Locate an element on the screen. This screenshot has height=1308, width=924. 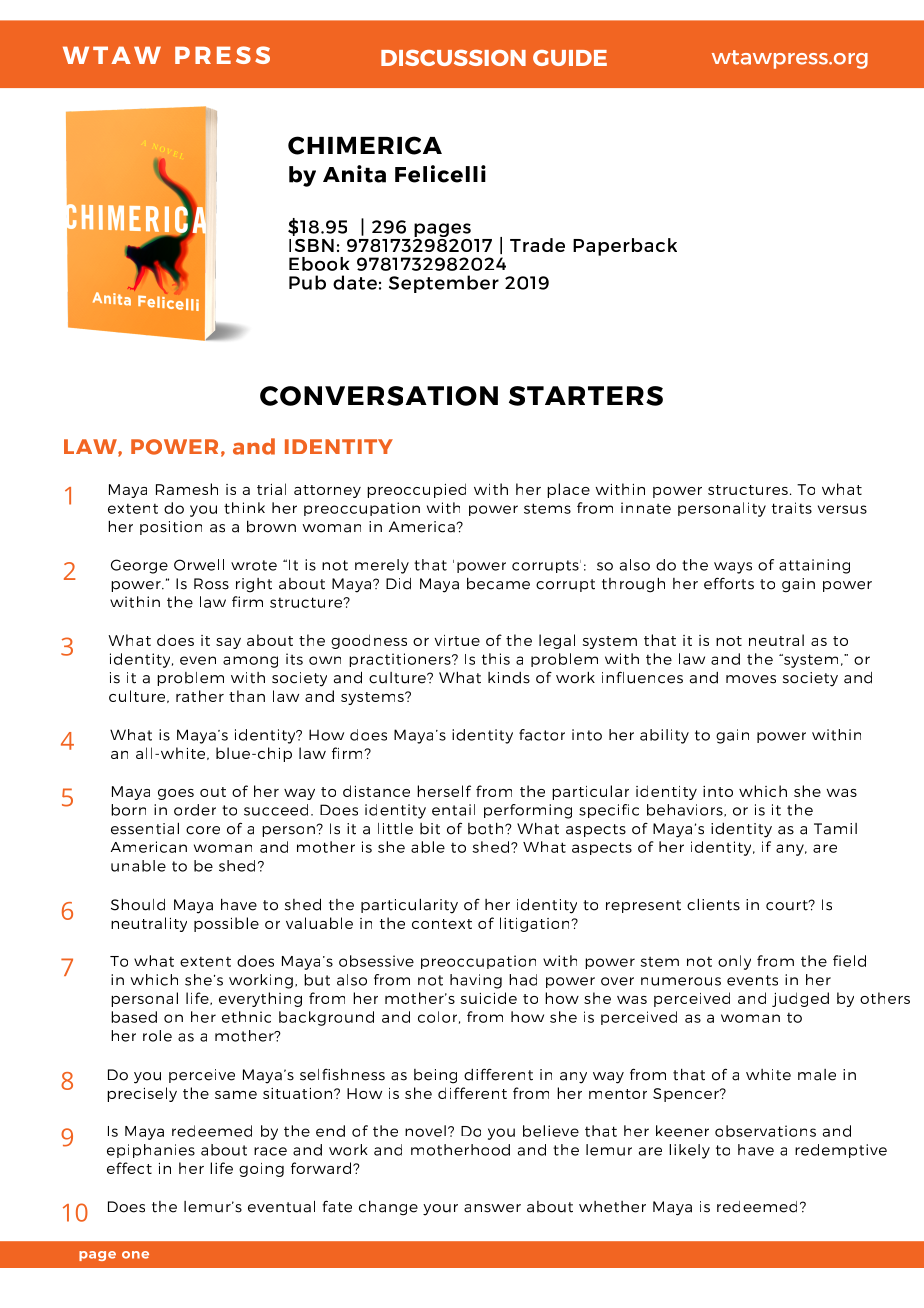
GUIDE is located at coordinates (570, 58).
